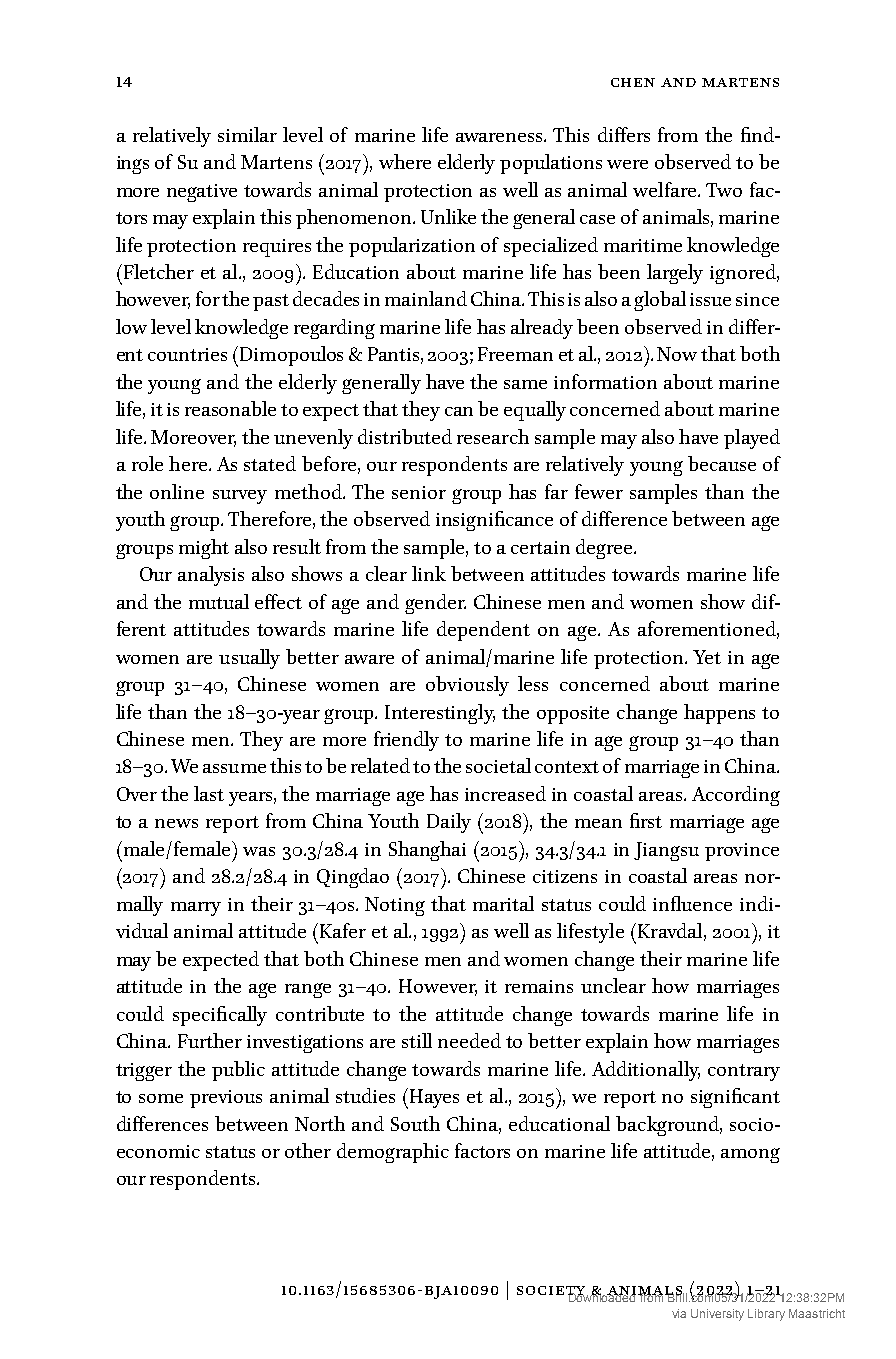 This document has width=896, height=1359. I want to click on usually, so click(249, 659).
